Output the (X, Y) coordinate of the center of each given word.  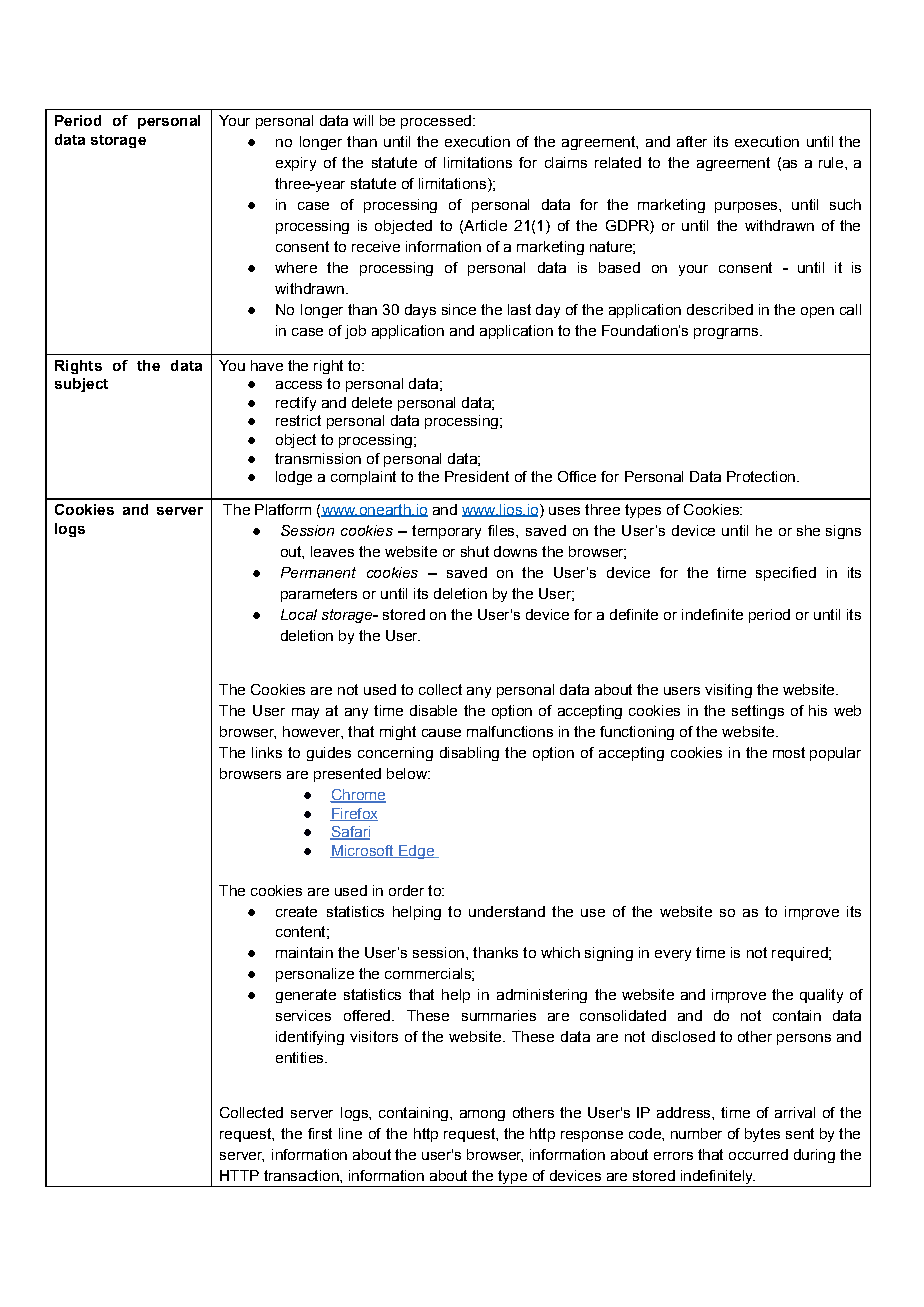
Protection (761, 476)
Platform (283, 509)
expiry (296, 164)
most (789, 752)
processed (436, 122)
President (477, 476)
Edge (416, 852)
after (692, 141)
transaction (302, 1175)
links (267, 752)
